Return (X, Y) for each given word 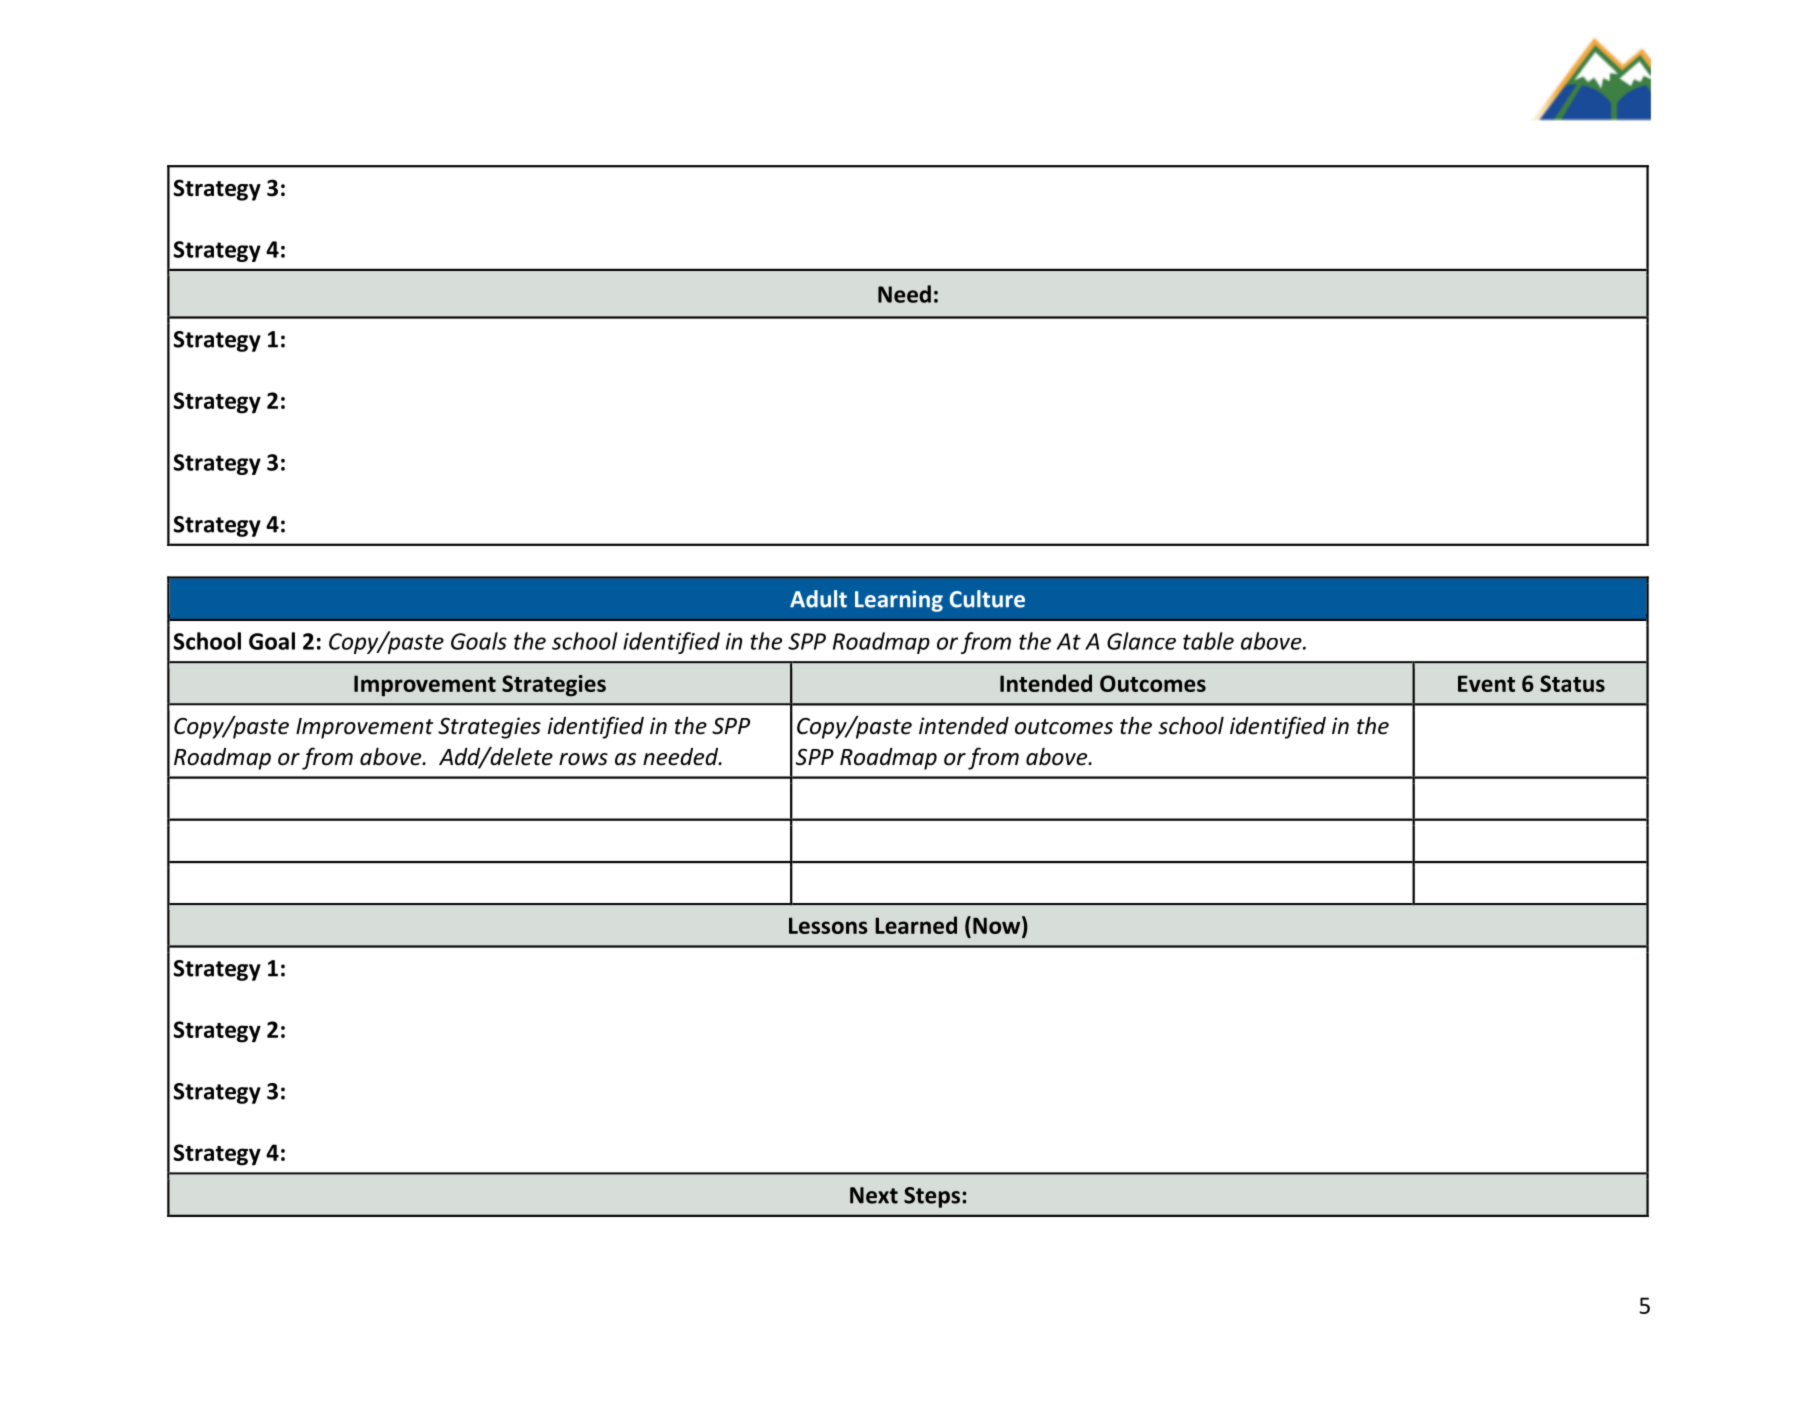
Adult (818, 599)
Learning (899, 601)
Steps (932, 1197)
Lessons (828, 925)
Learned (916, 925)
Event (1486, 683)
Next (874, 1195)
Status (1572, 683)
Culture (987, 599)
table (1208, 641)
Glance (1141, 641)
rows (583, 759)
